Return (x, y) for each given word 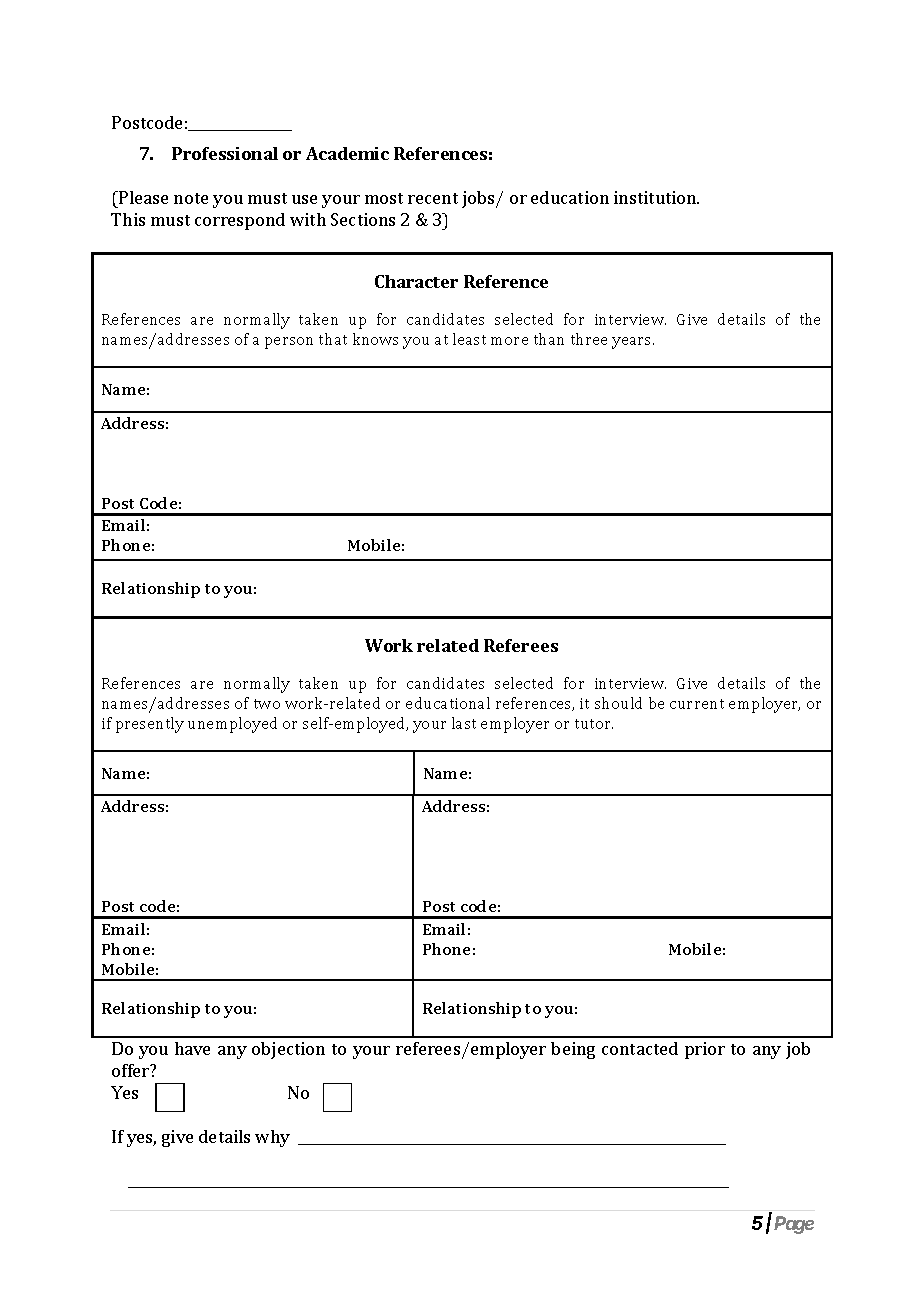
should (618, 703)
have (192, 1048)
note (191, 198)
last (464, 723)
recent (433, 198)
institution (656, 197)
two (267, 704)
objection (288, 1050)
